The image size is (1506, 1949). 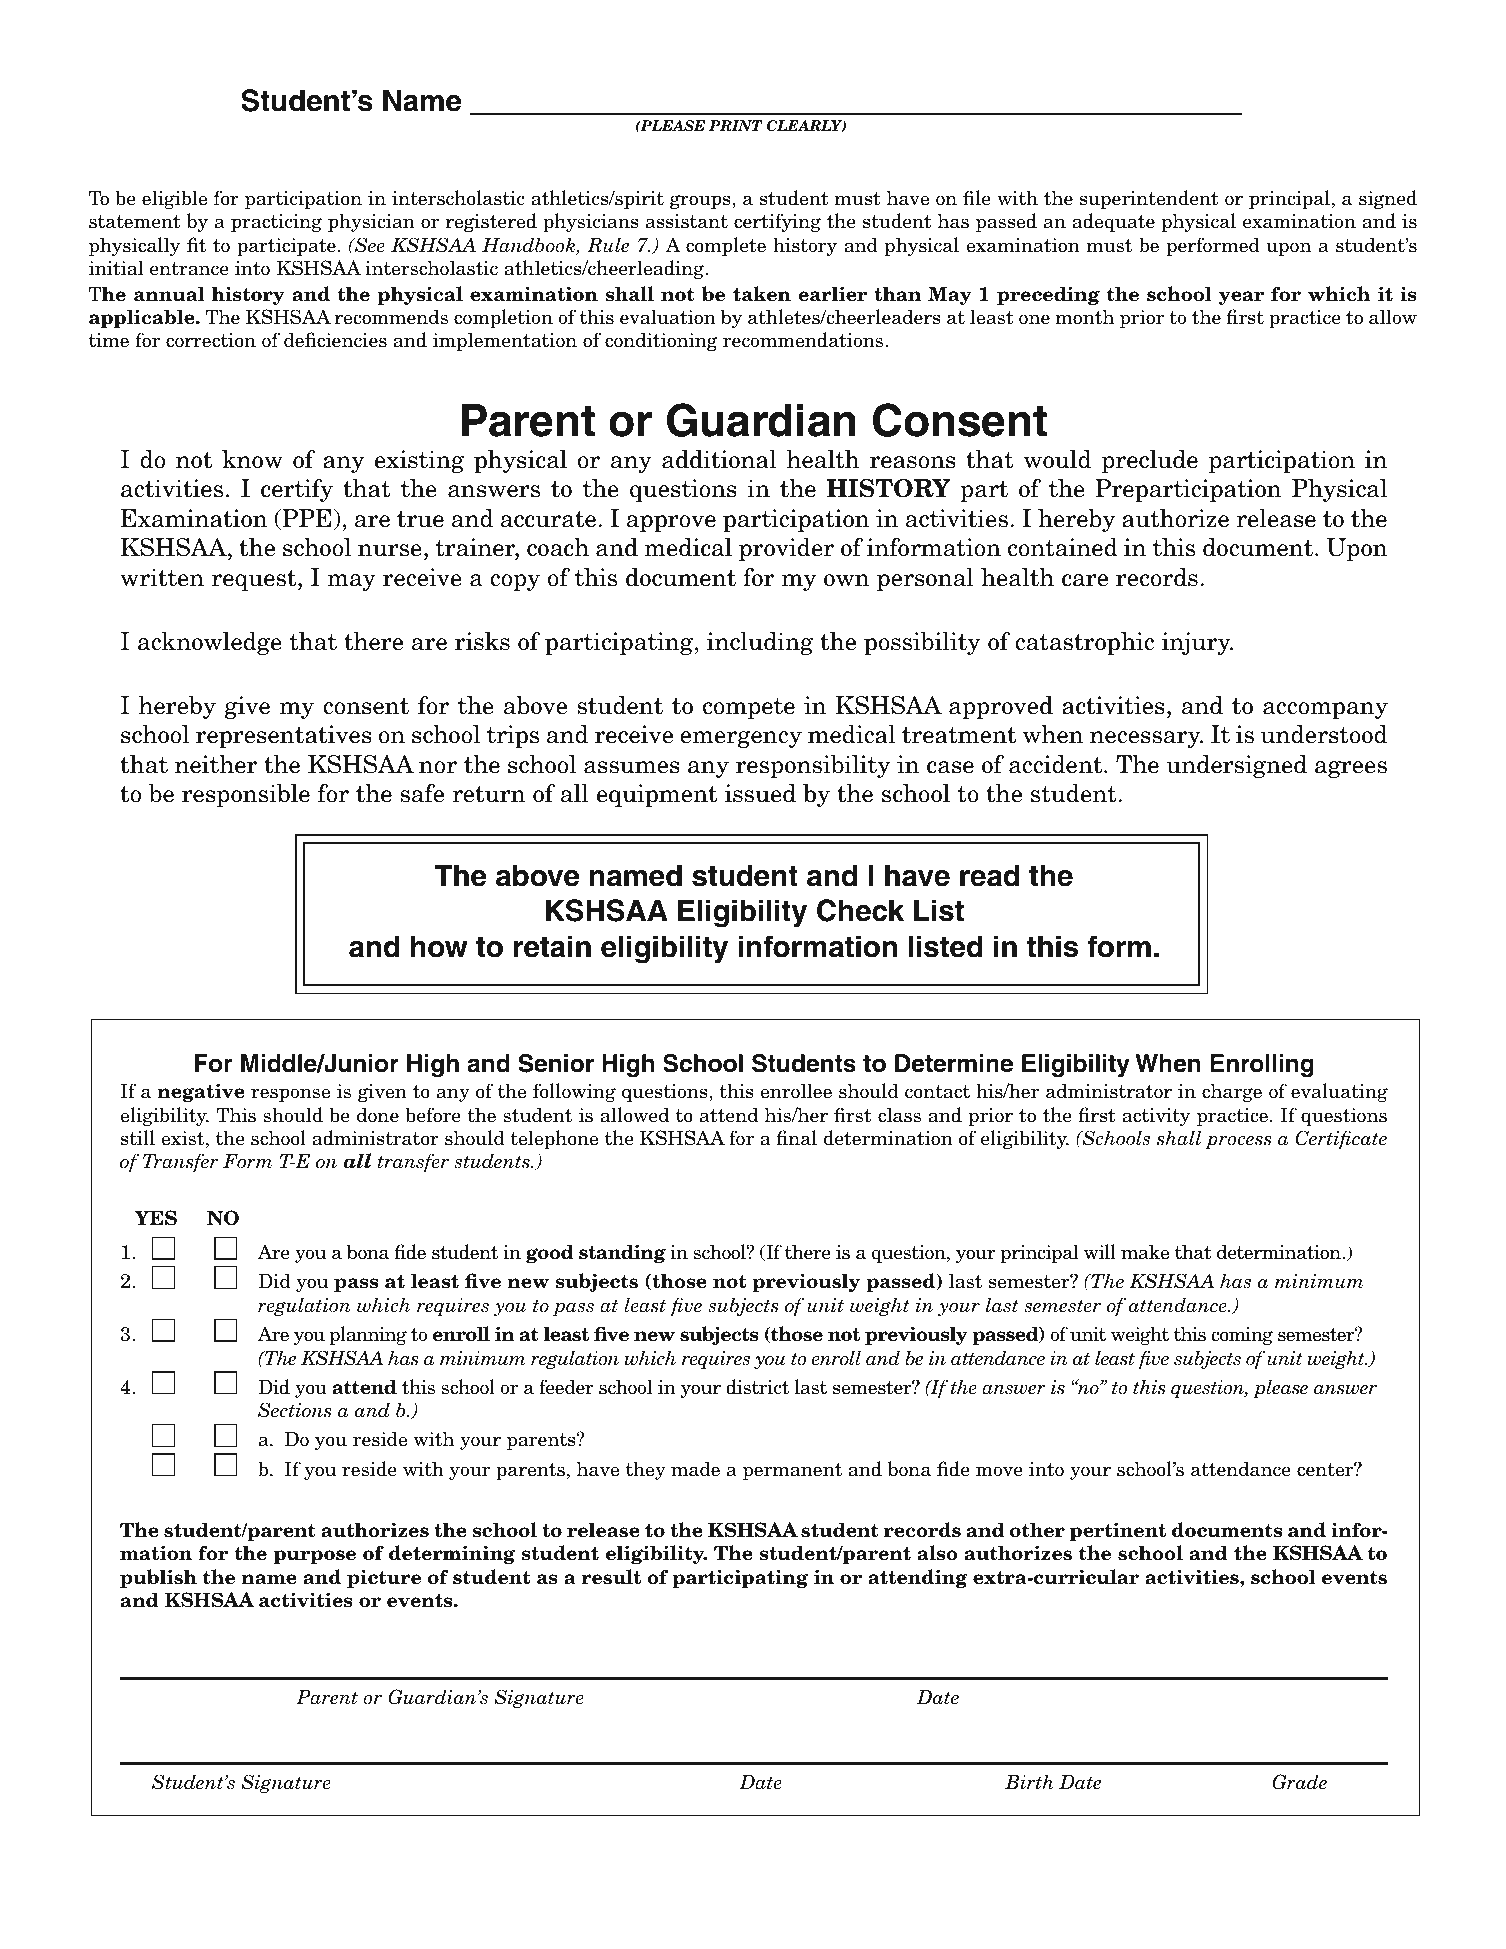 I want to click on result, so click(x=611, y=1577).
